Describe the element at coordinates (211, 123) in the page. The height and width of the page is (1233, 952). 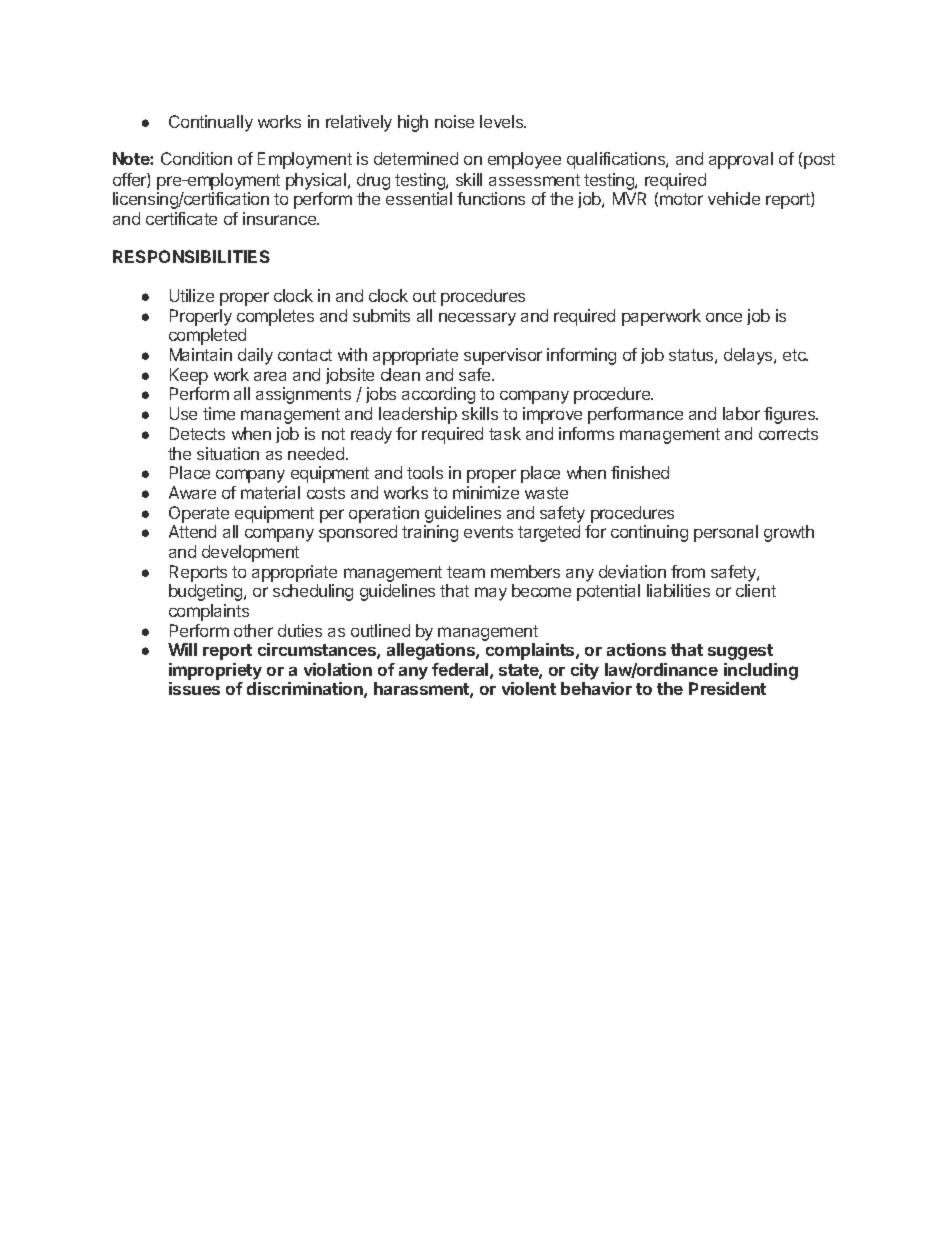
I see `Continually` at that location.
